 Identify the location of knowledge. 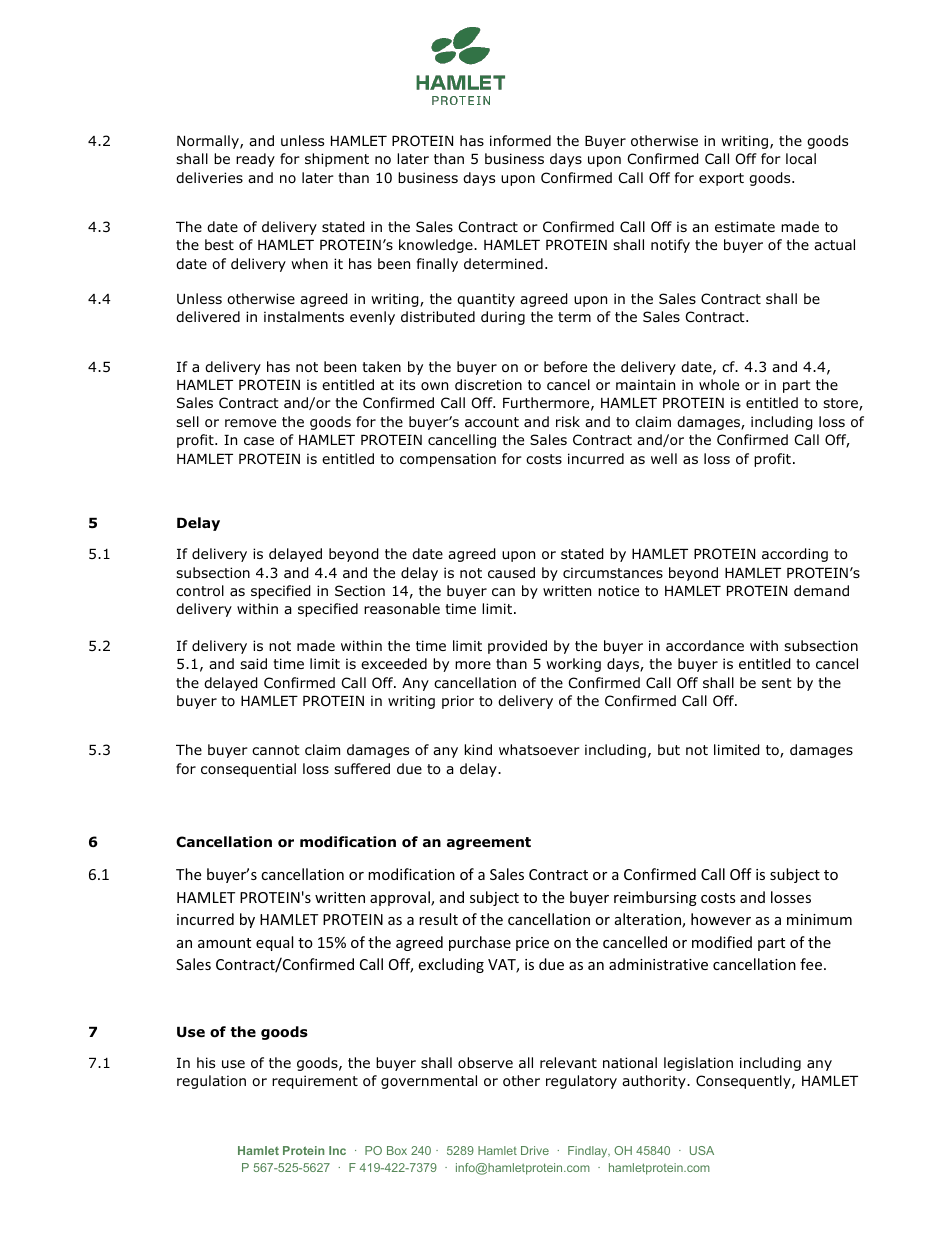
(437, 246).
